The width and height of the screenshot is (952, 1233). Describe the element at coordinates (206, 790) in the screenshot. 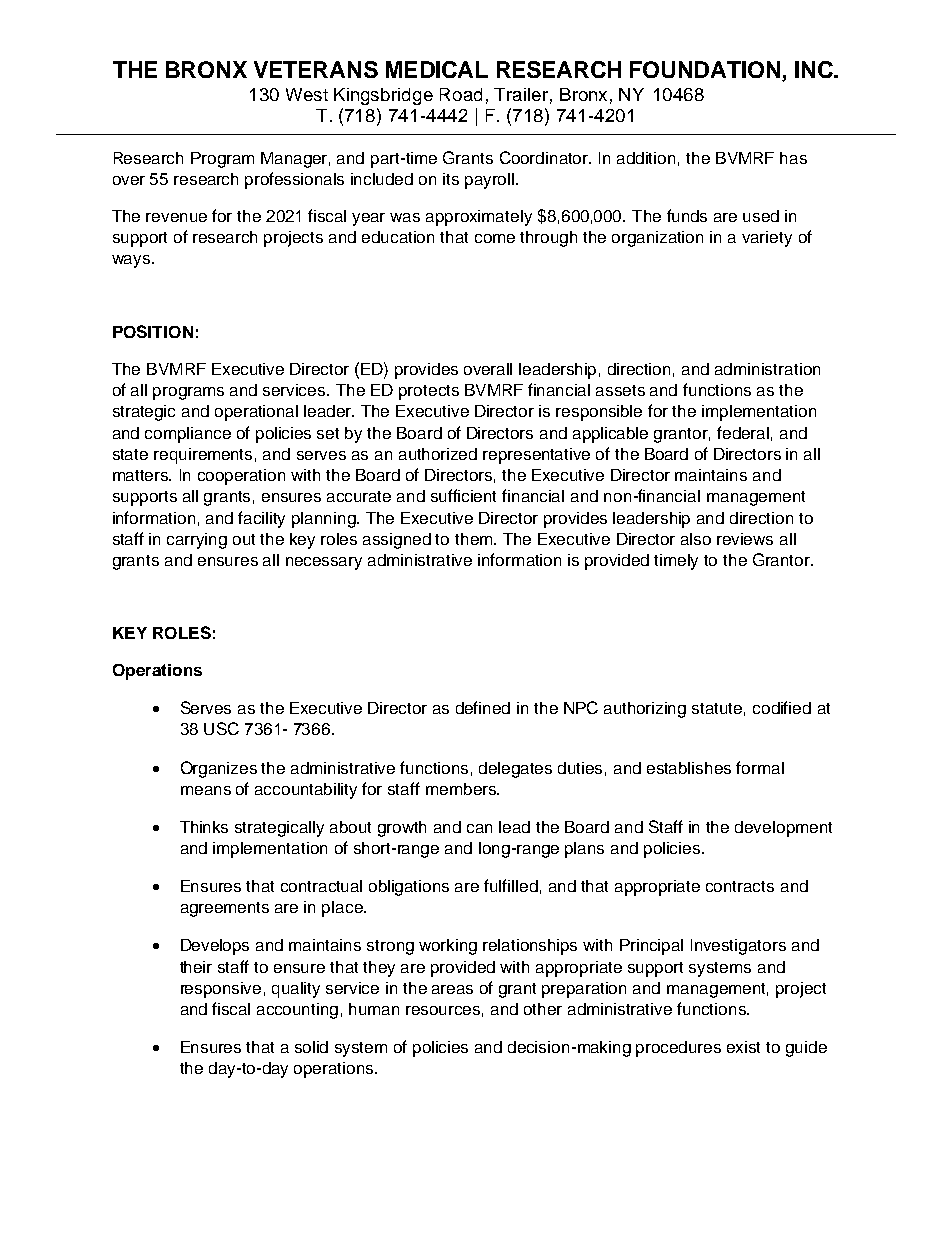

I see `means` at that location.
